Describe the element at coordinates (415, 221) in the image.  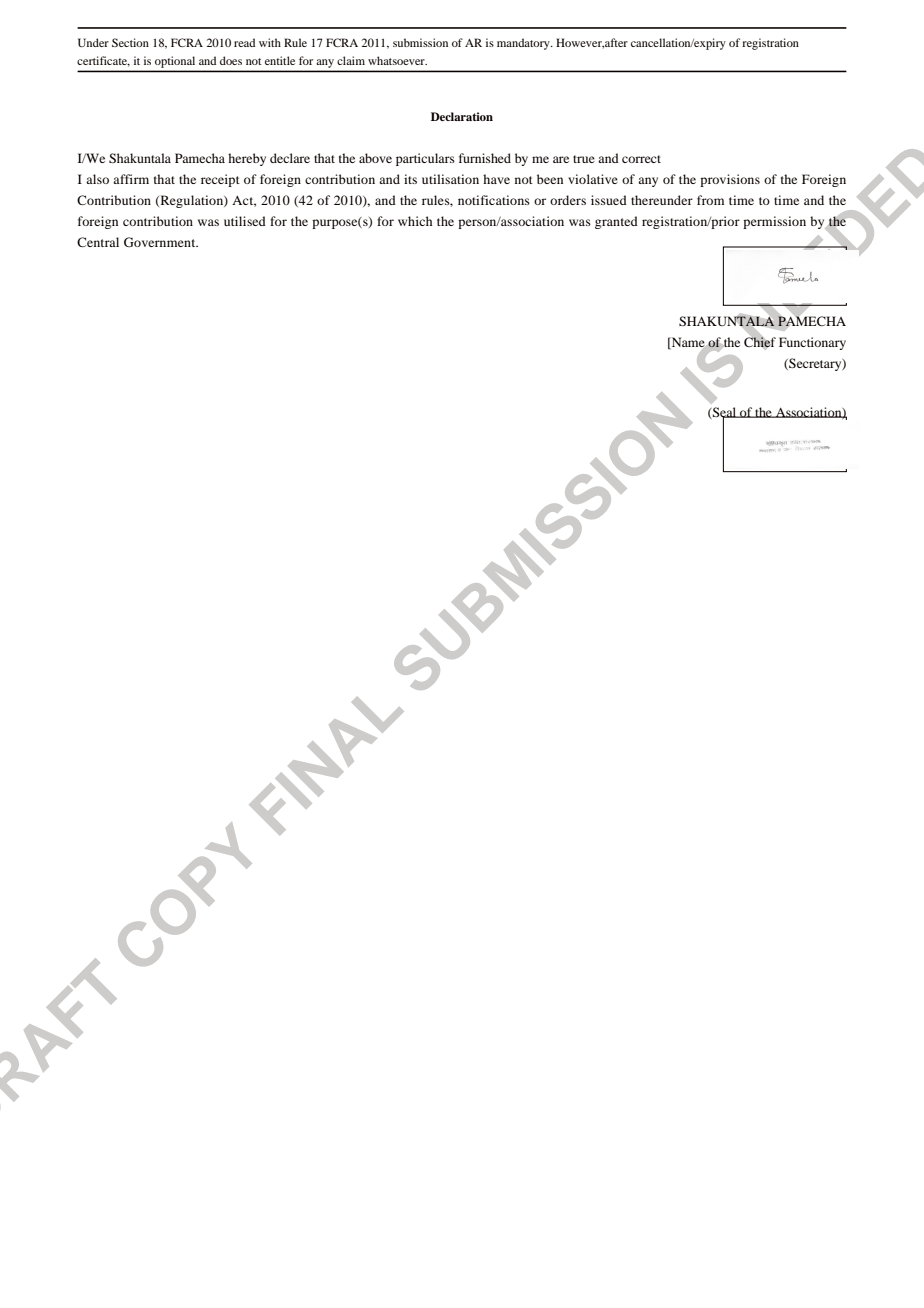
I see `which` at that location.
